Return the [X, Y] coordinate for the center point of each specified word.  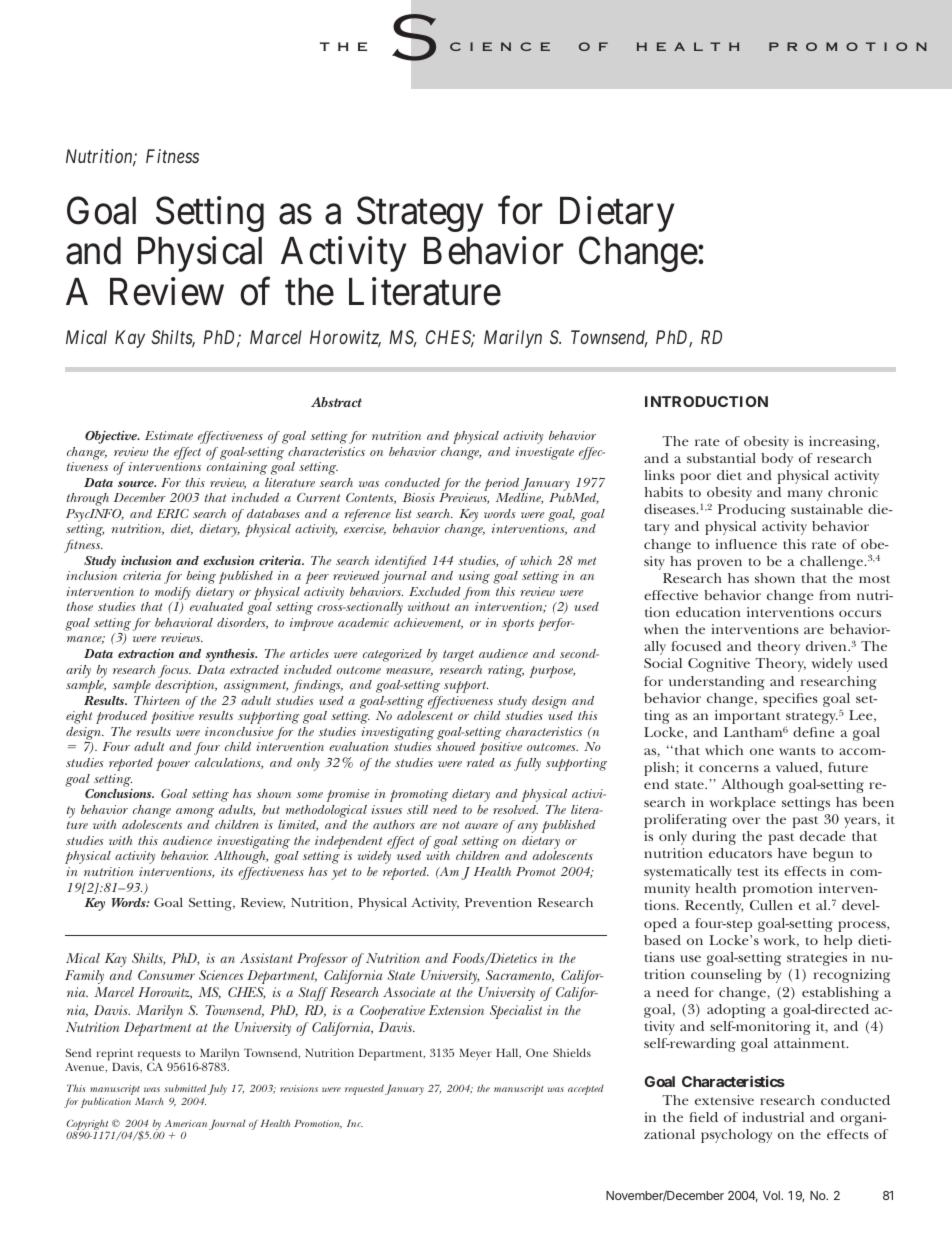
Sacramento [520, 976]
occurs [860, 613]
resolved [515, 809]
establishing [840, 994]
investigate [544, 453]
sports [518, 625]
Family [84, 977]
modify [173, 593]
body [777, 460]
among [195, 813]
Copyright [88, 1126]
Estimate [169, 435]
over [746, 820]
